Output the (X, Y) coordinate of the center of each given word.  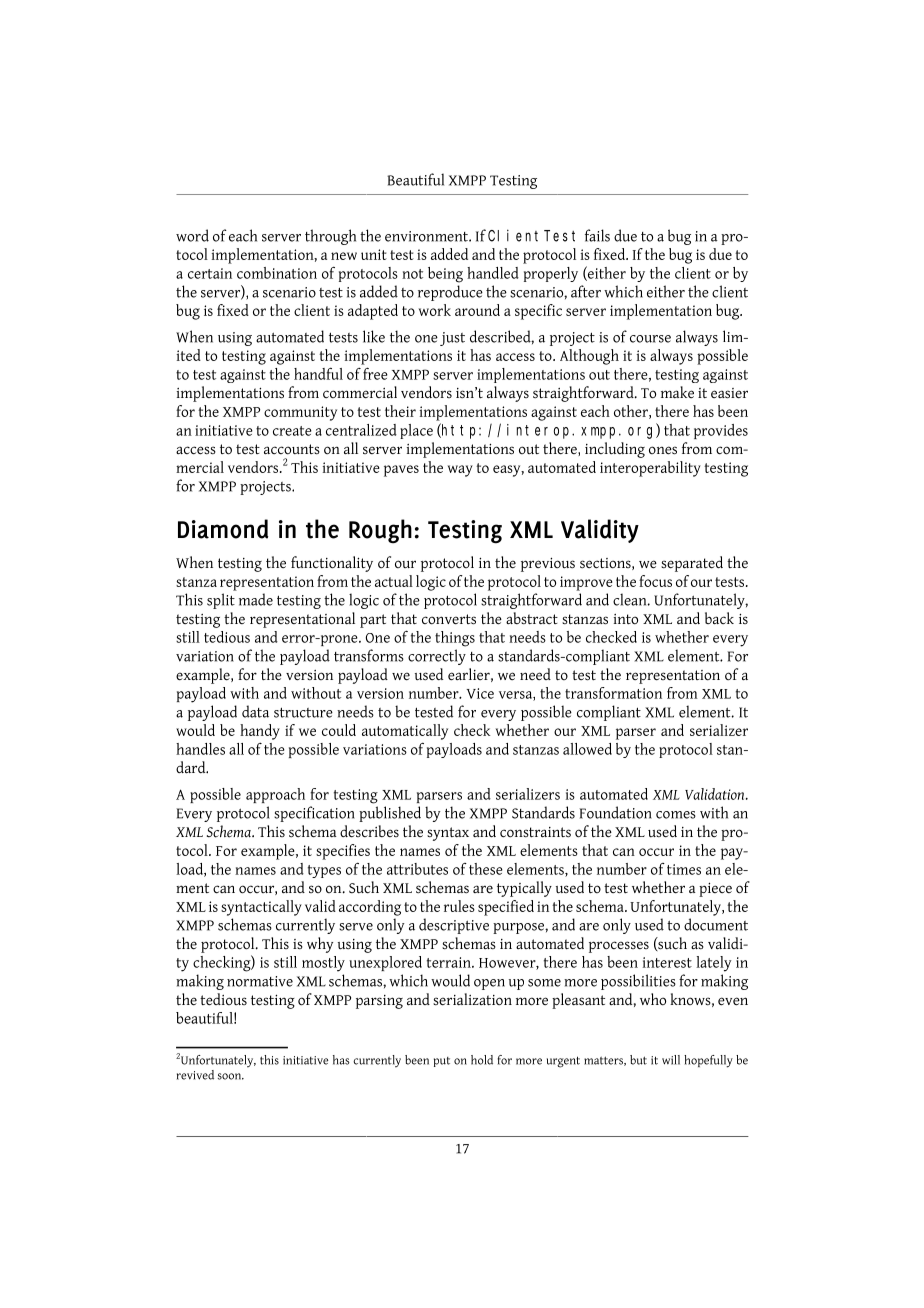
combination (277, 273)
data (255, 711)
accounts (292, 449)
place (416, 431)
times (684, 869)
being (445, 275)
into (626, 619)
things (455, 639)
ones (663, 450)
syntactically (261, 908)
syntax (448, 834)
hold (482, 1060)
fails (597, 235)
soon (231, 1076)
